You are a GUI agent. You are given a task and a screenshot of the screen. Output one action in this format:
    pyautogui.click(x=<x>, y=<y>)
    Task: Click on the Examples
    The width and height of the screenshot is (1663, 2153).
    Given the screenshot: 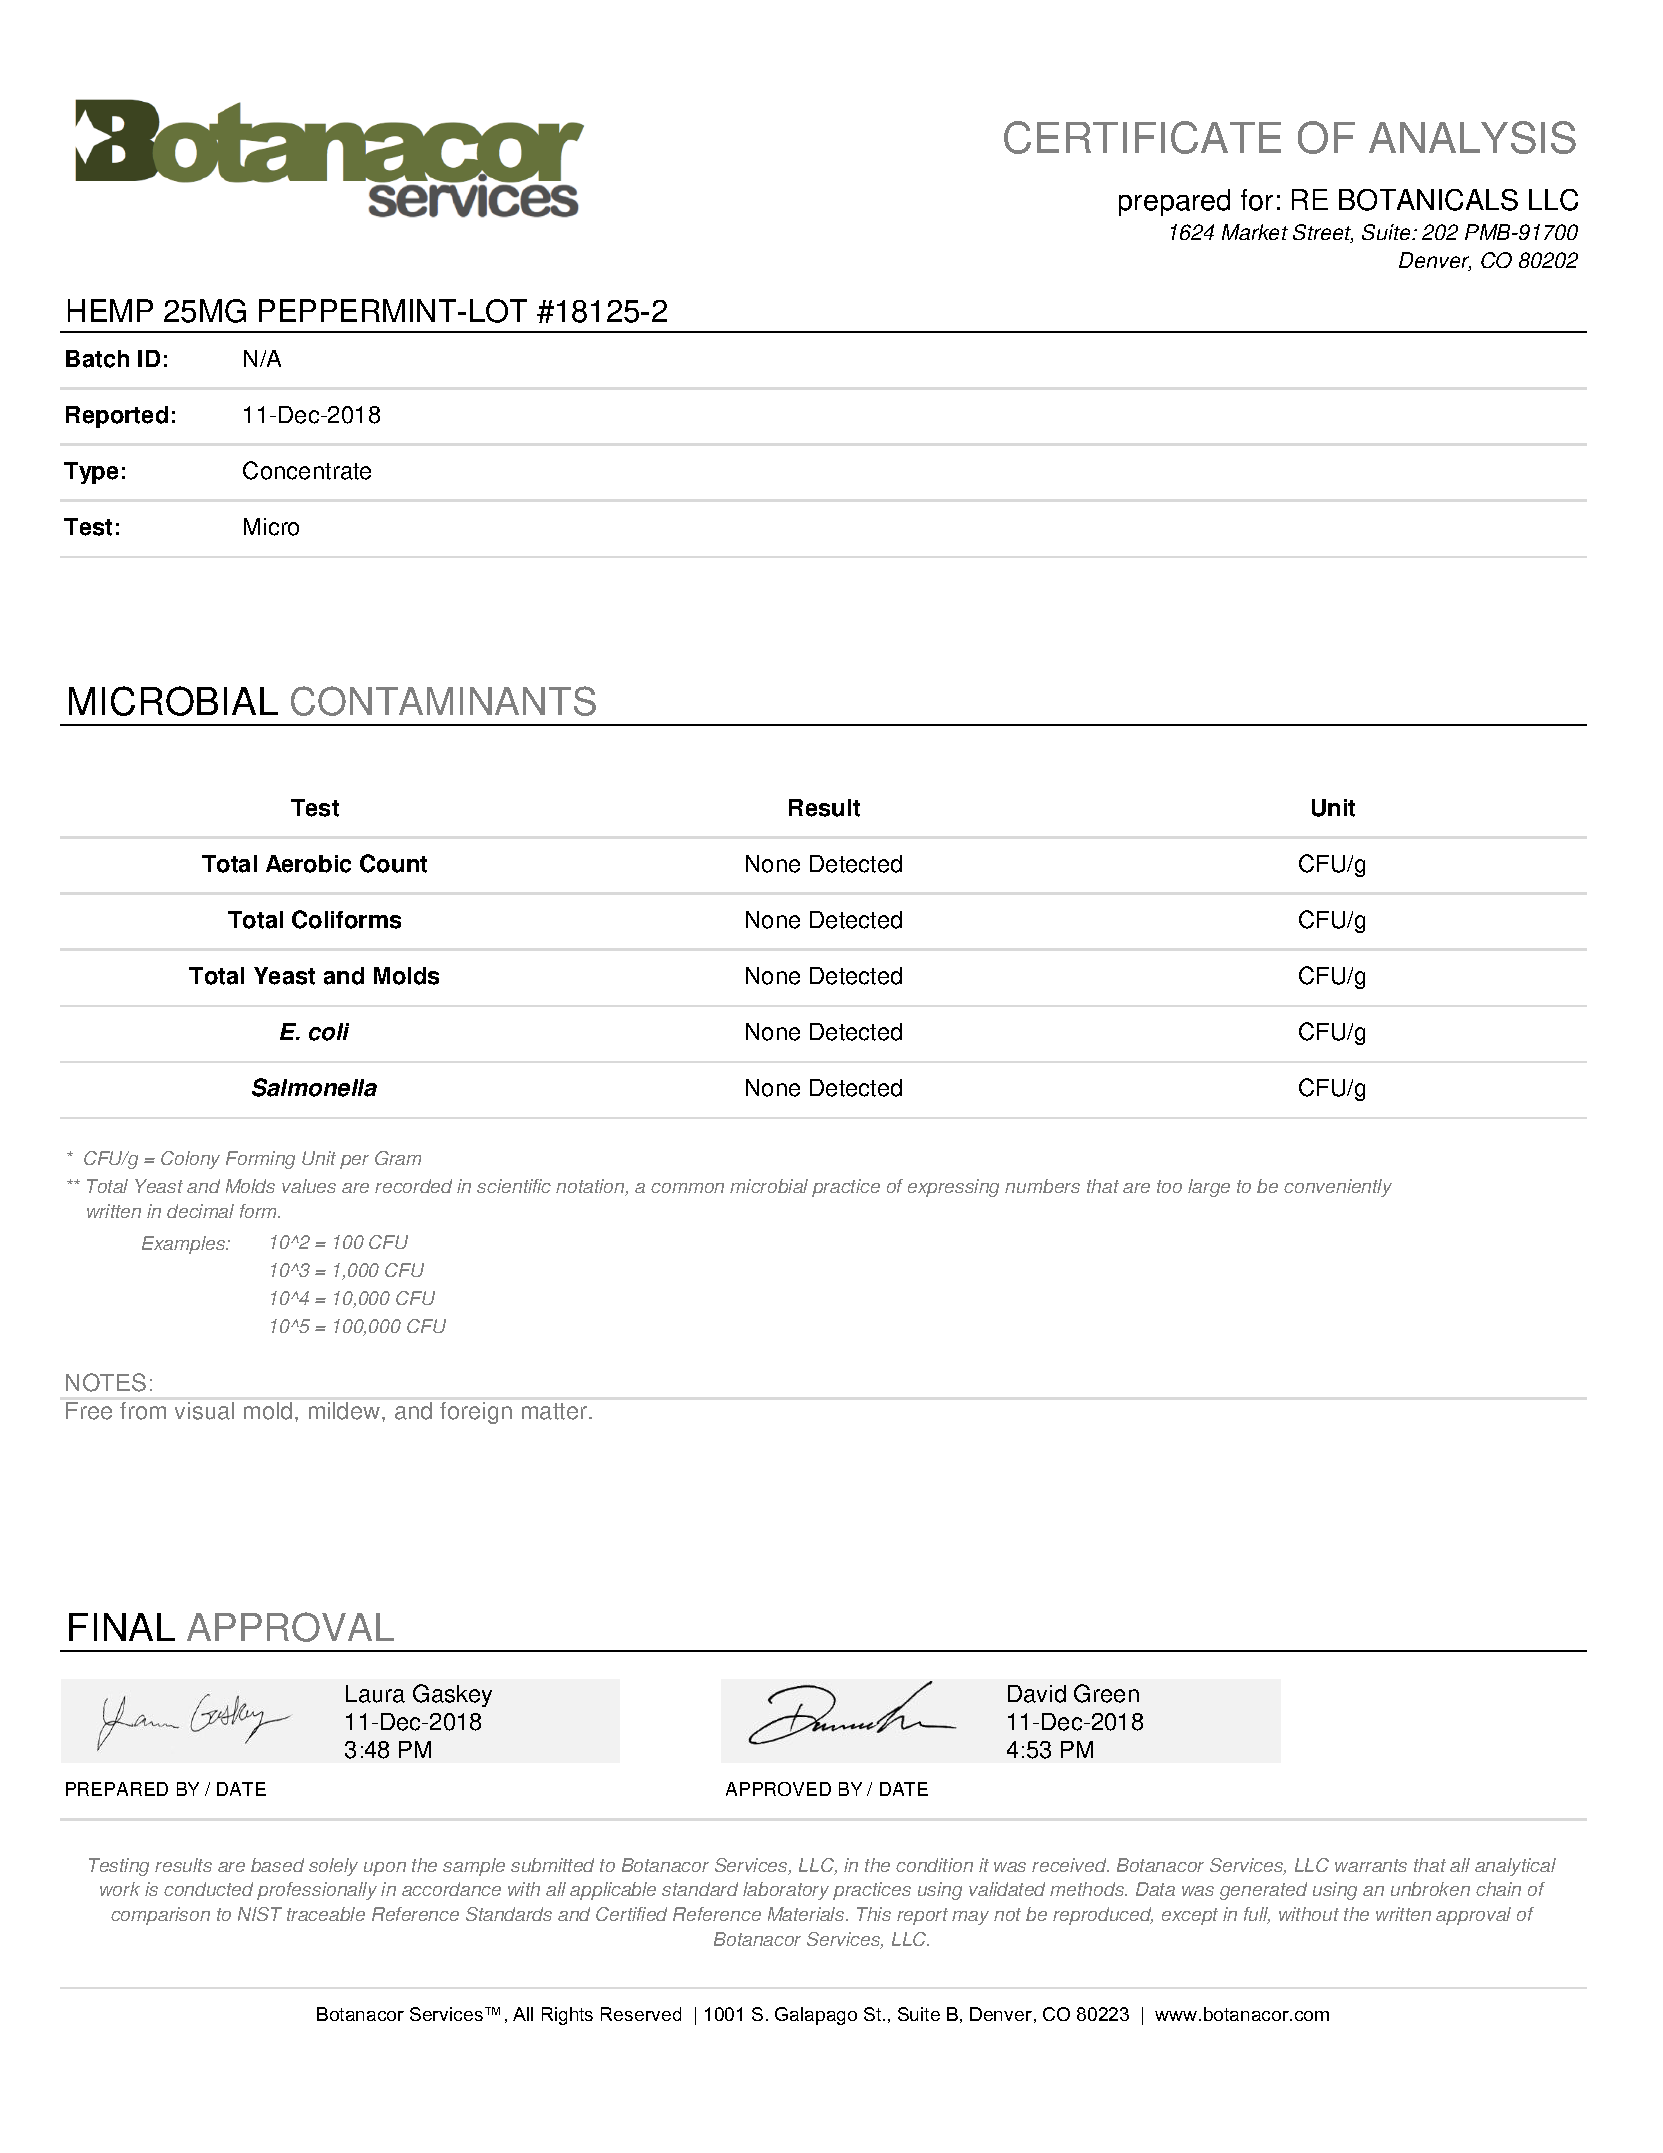 What is the action you would take?
    pyautogui.click(x=185, y=1245)
